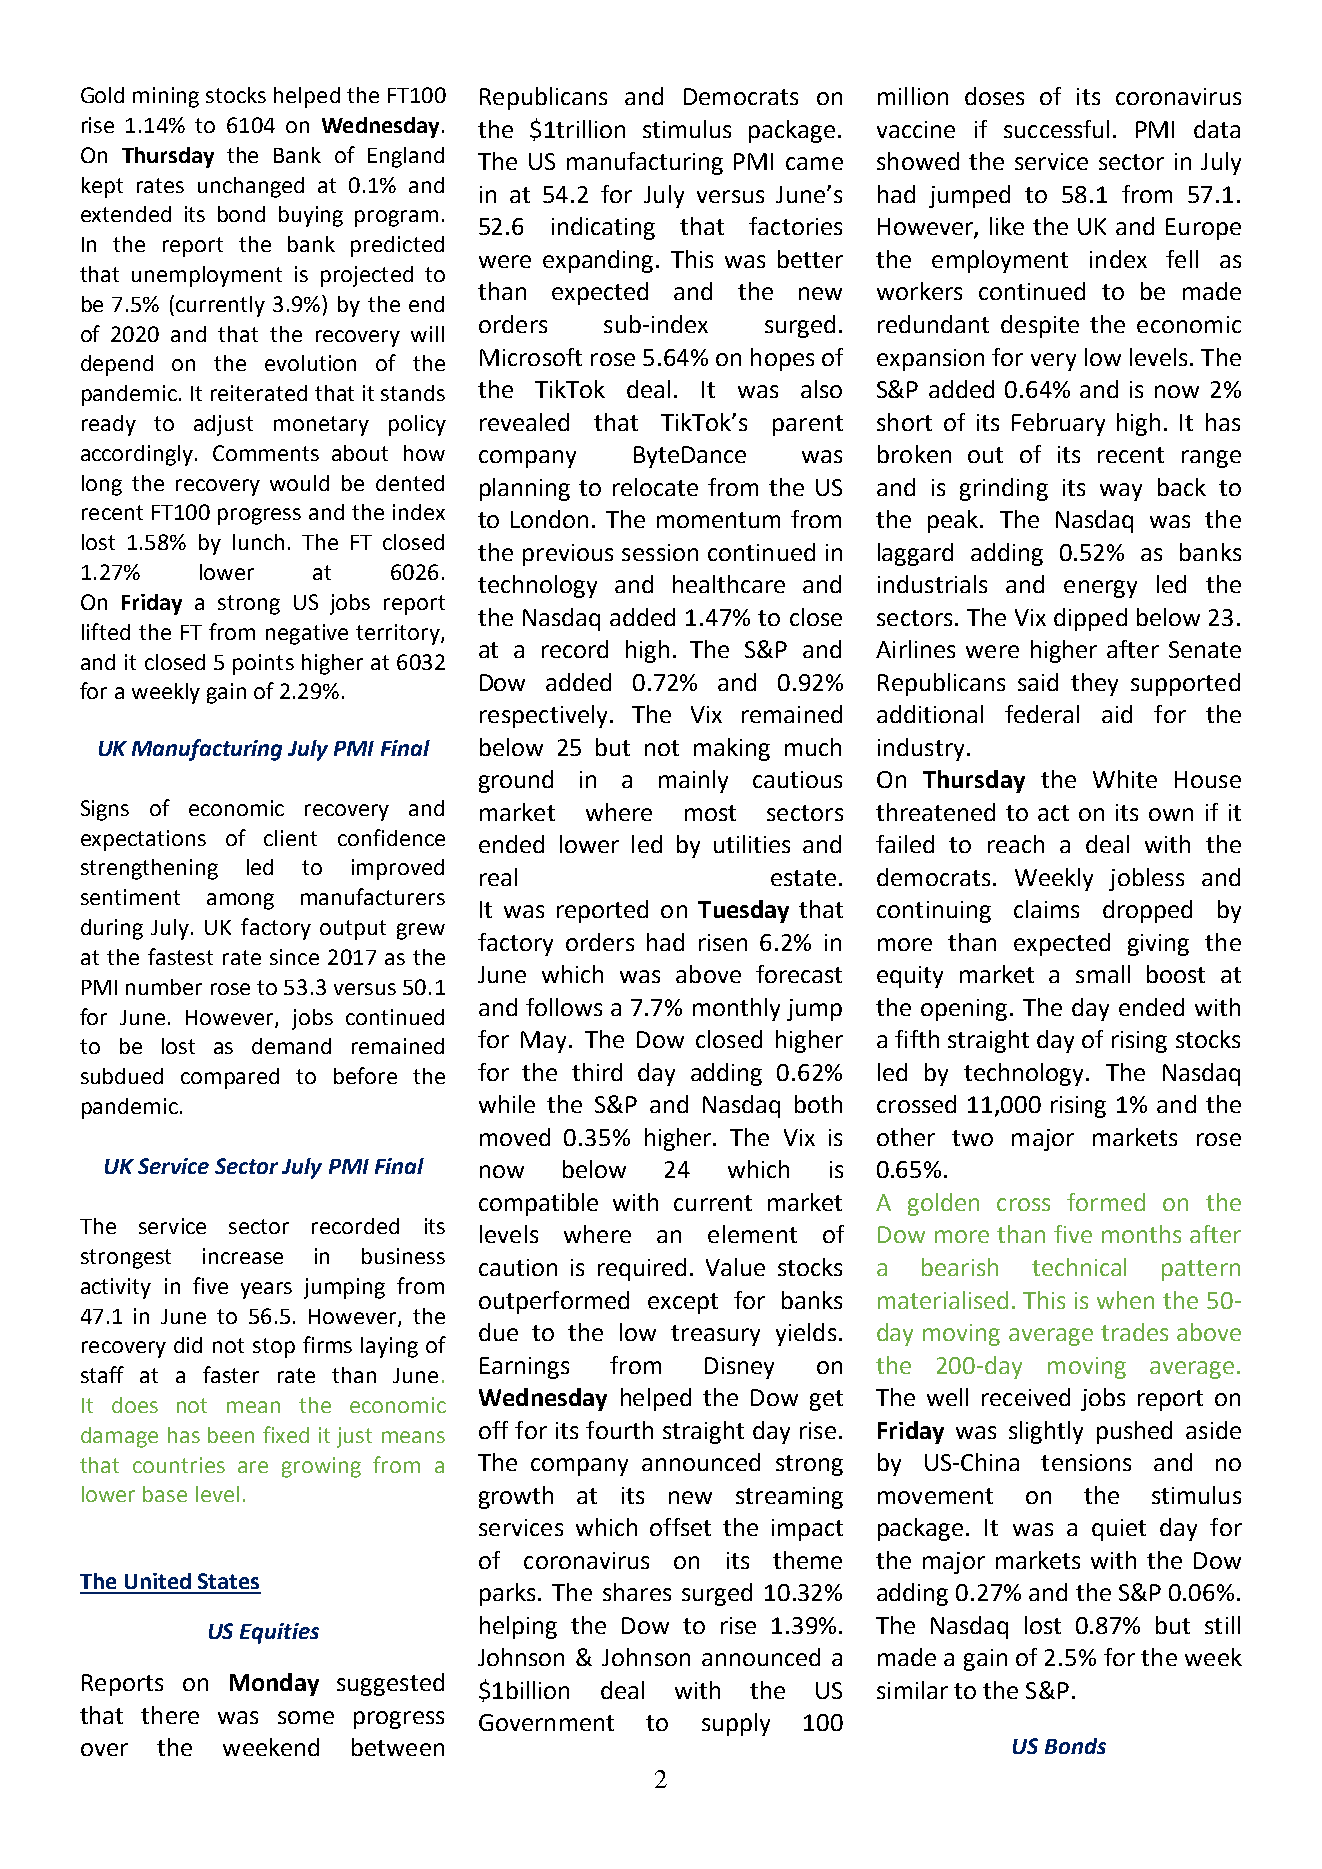 This page has height=1869, width=1322. Describe the element at coordinates (240, 901) in the page. I see `among` at that location.
